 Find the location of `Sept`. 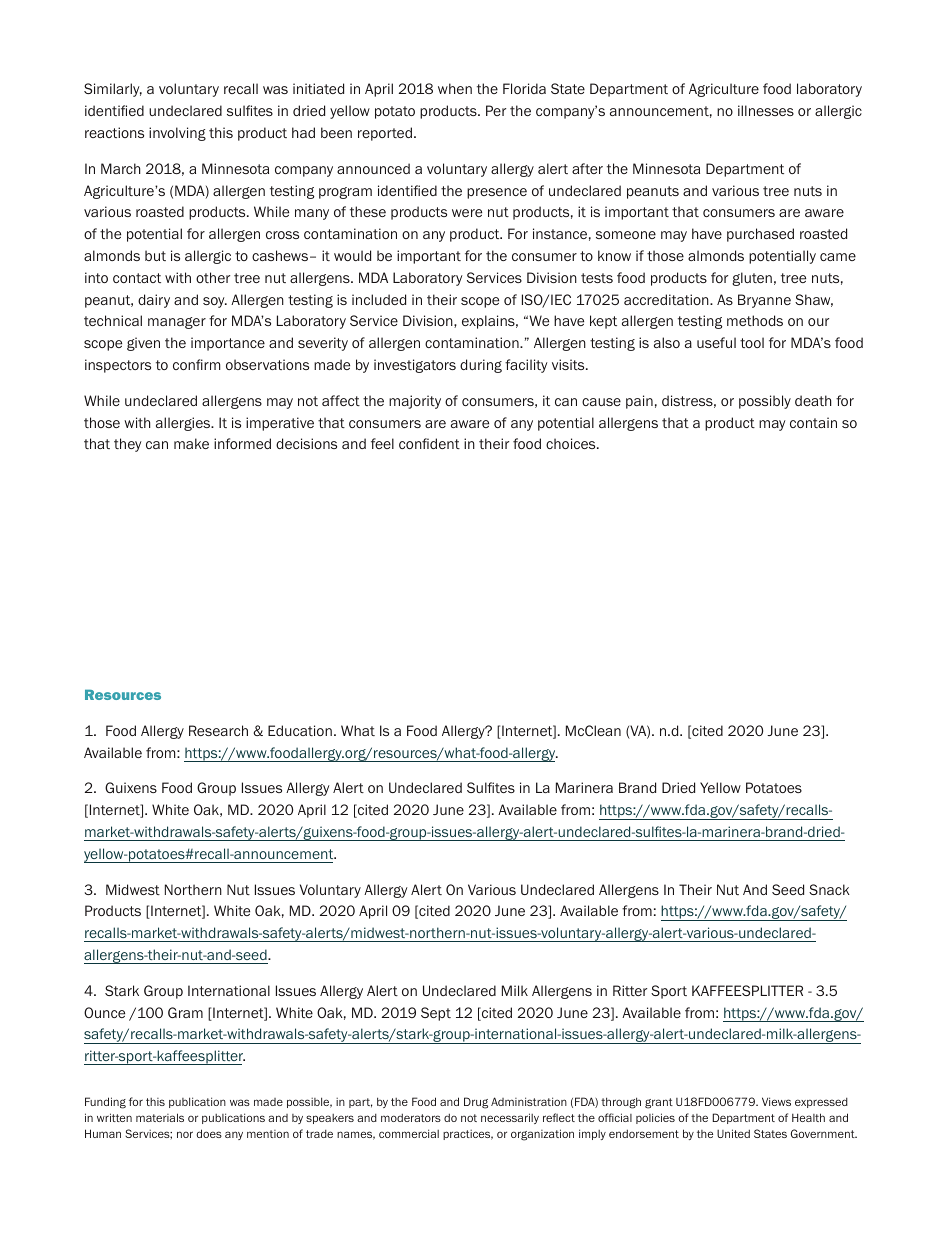

Sept is located at coordinates (436, 1014).
